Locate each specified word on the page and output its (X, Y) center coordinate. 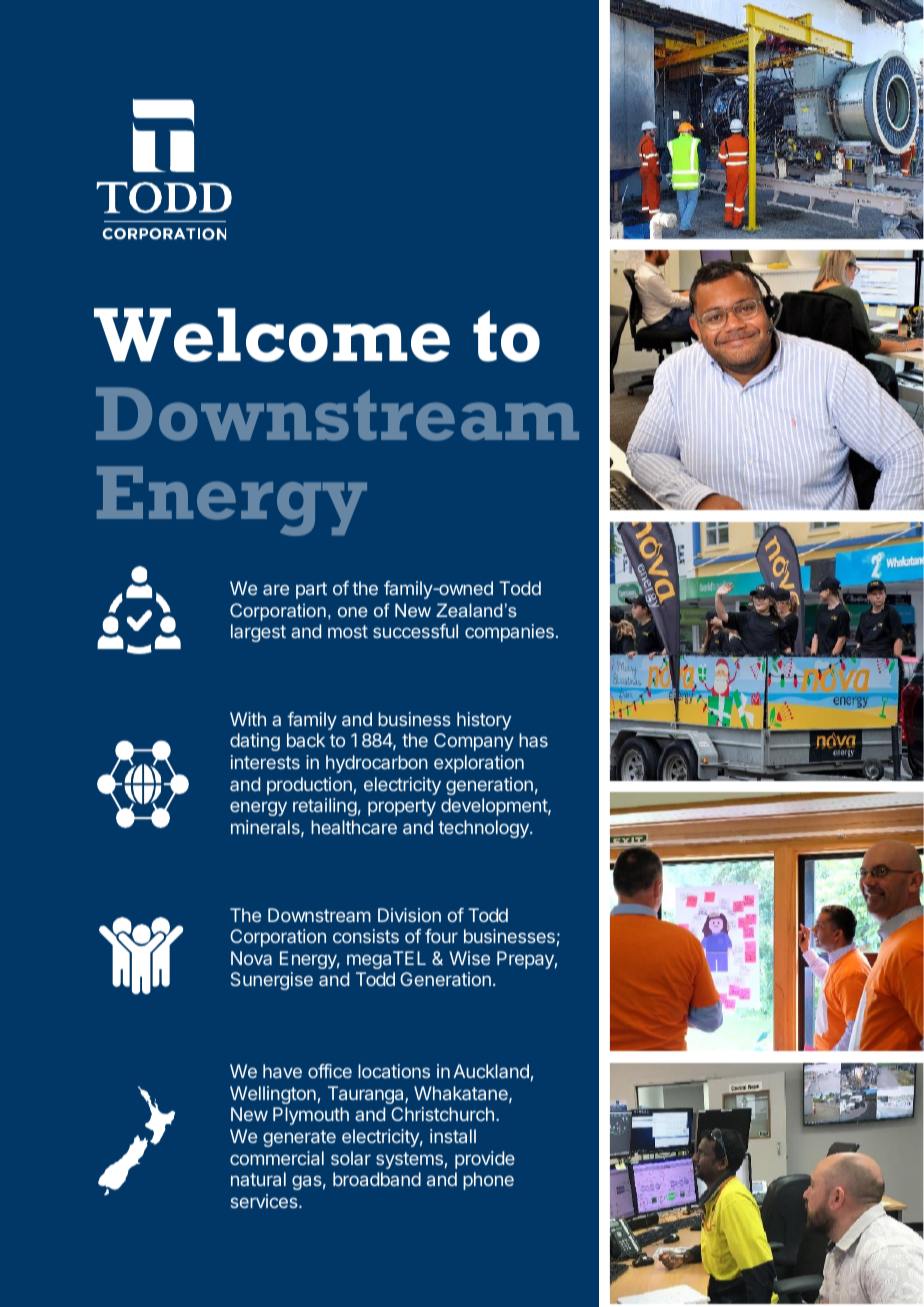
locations (394, 1071)
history (484, 721)
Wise (469, 958)
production (309, 786)
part (311, 590)
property (402, 807)
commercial (277, 1158)
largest (258, 633)
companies (509, 633)
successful (415, 631)
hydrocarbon (377, 764)
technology (484, 829)
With (248, 719)
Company (474, 742)
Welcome (272, 335)
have (282, 1071)
